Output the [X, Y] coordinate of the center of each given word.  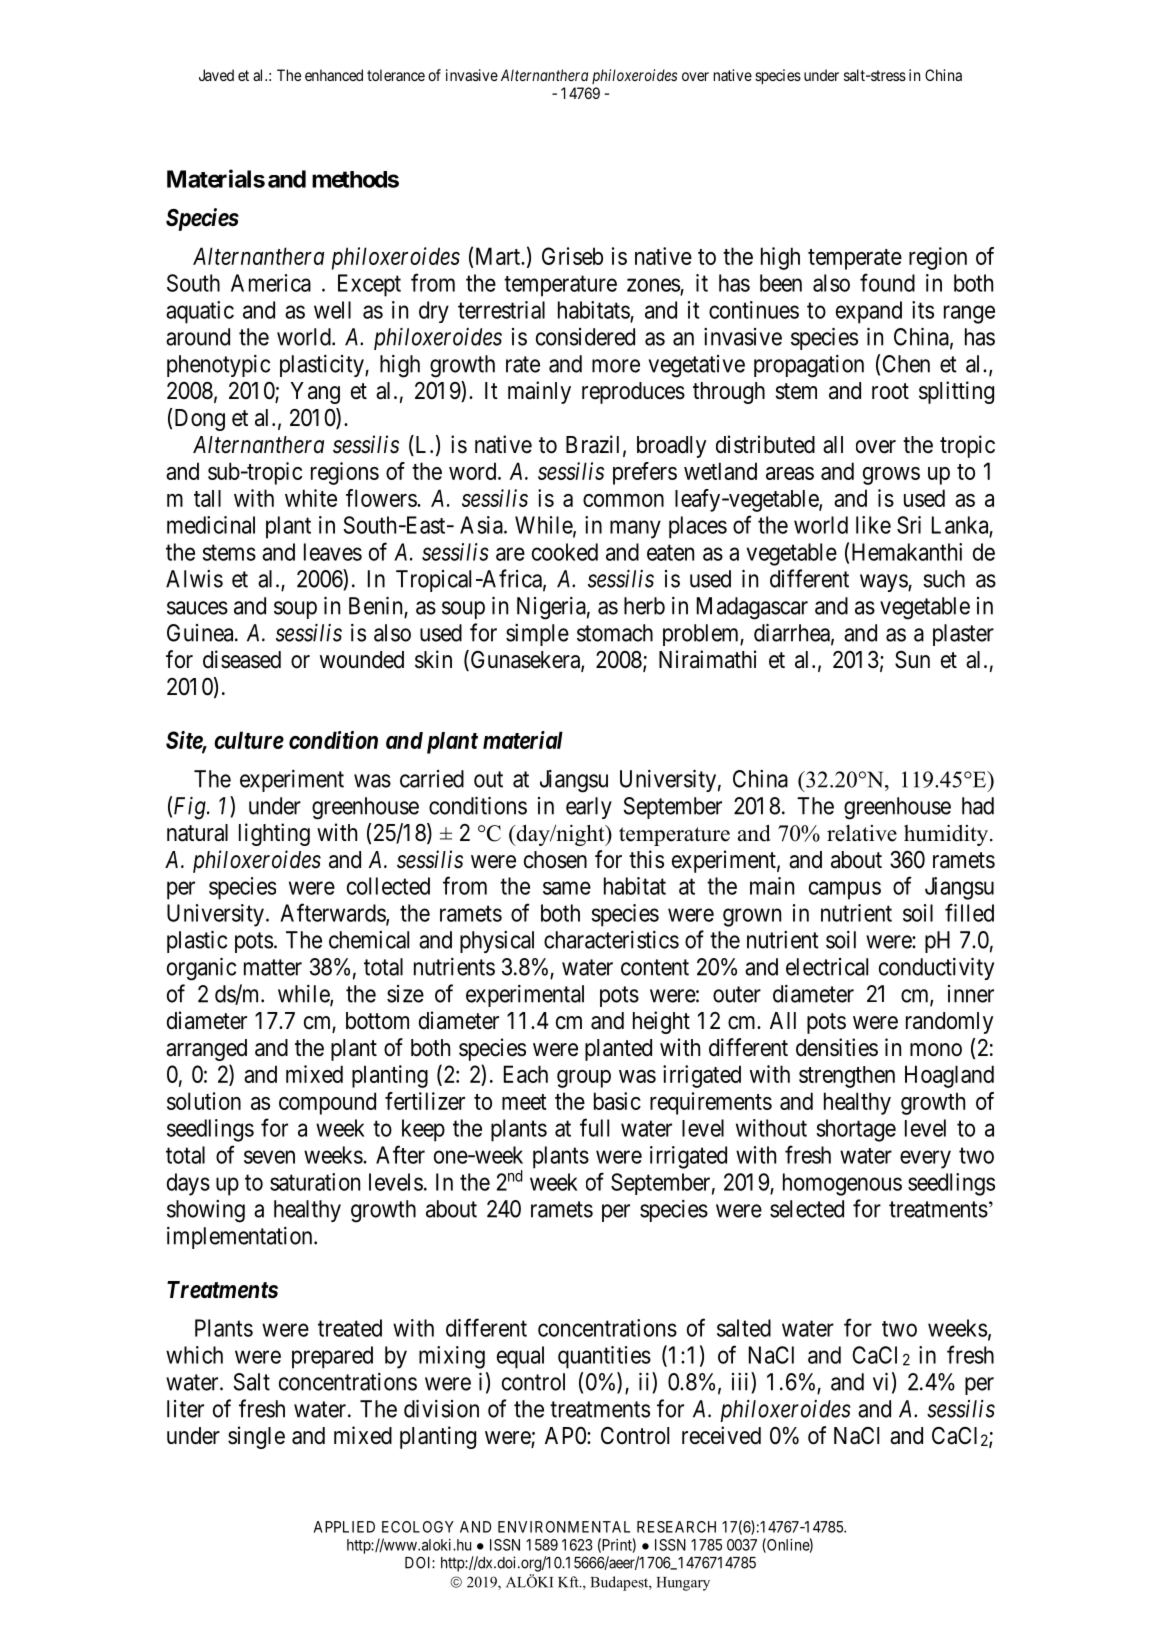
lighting [274, 834]
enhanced [334, 75]
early [589, 808]
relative [862, 833]
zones [653, 285]
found [887, 282]
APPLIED [344, 1527]
